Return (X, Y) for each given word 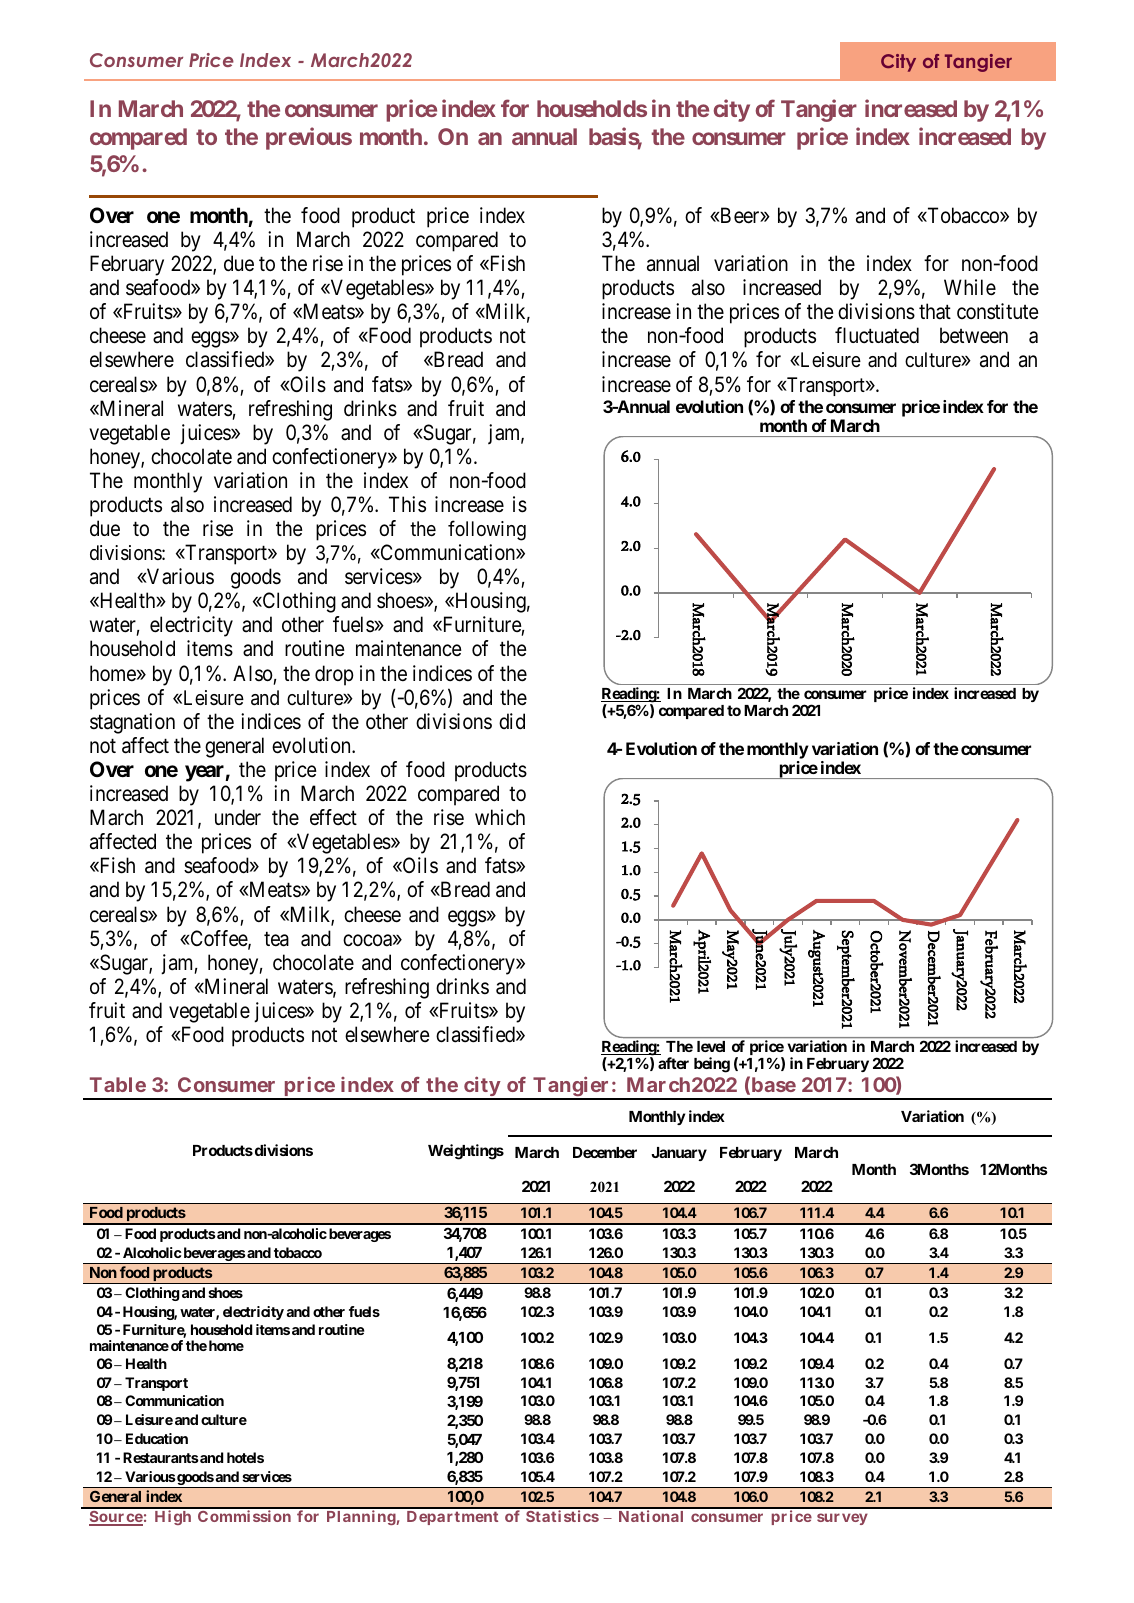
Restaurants (161, 1457)
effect (333, 817)
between (974, 335)
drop (334, 675)
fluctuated (877, 335)
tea (276, 939)
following (487, 530)
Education (157, 1438)
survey (842, 1519)
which (500, 817)
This (407, 504)
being (712, 1065)
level (711, 1046)
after (673, 1063)
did (512, 721)
